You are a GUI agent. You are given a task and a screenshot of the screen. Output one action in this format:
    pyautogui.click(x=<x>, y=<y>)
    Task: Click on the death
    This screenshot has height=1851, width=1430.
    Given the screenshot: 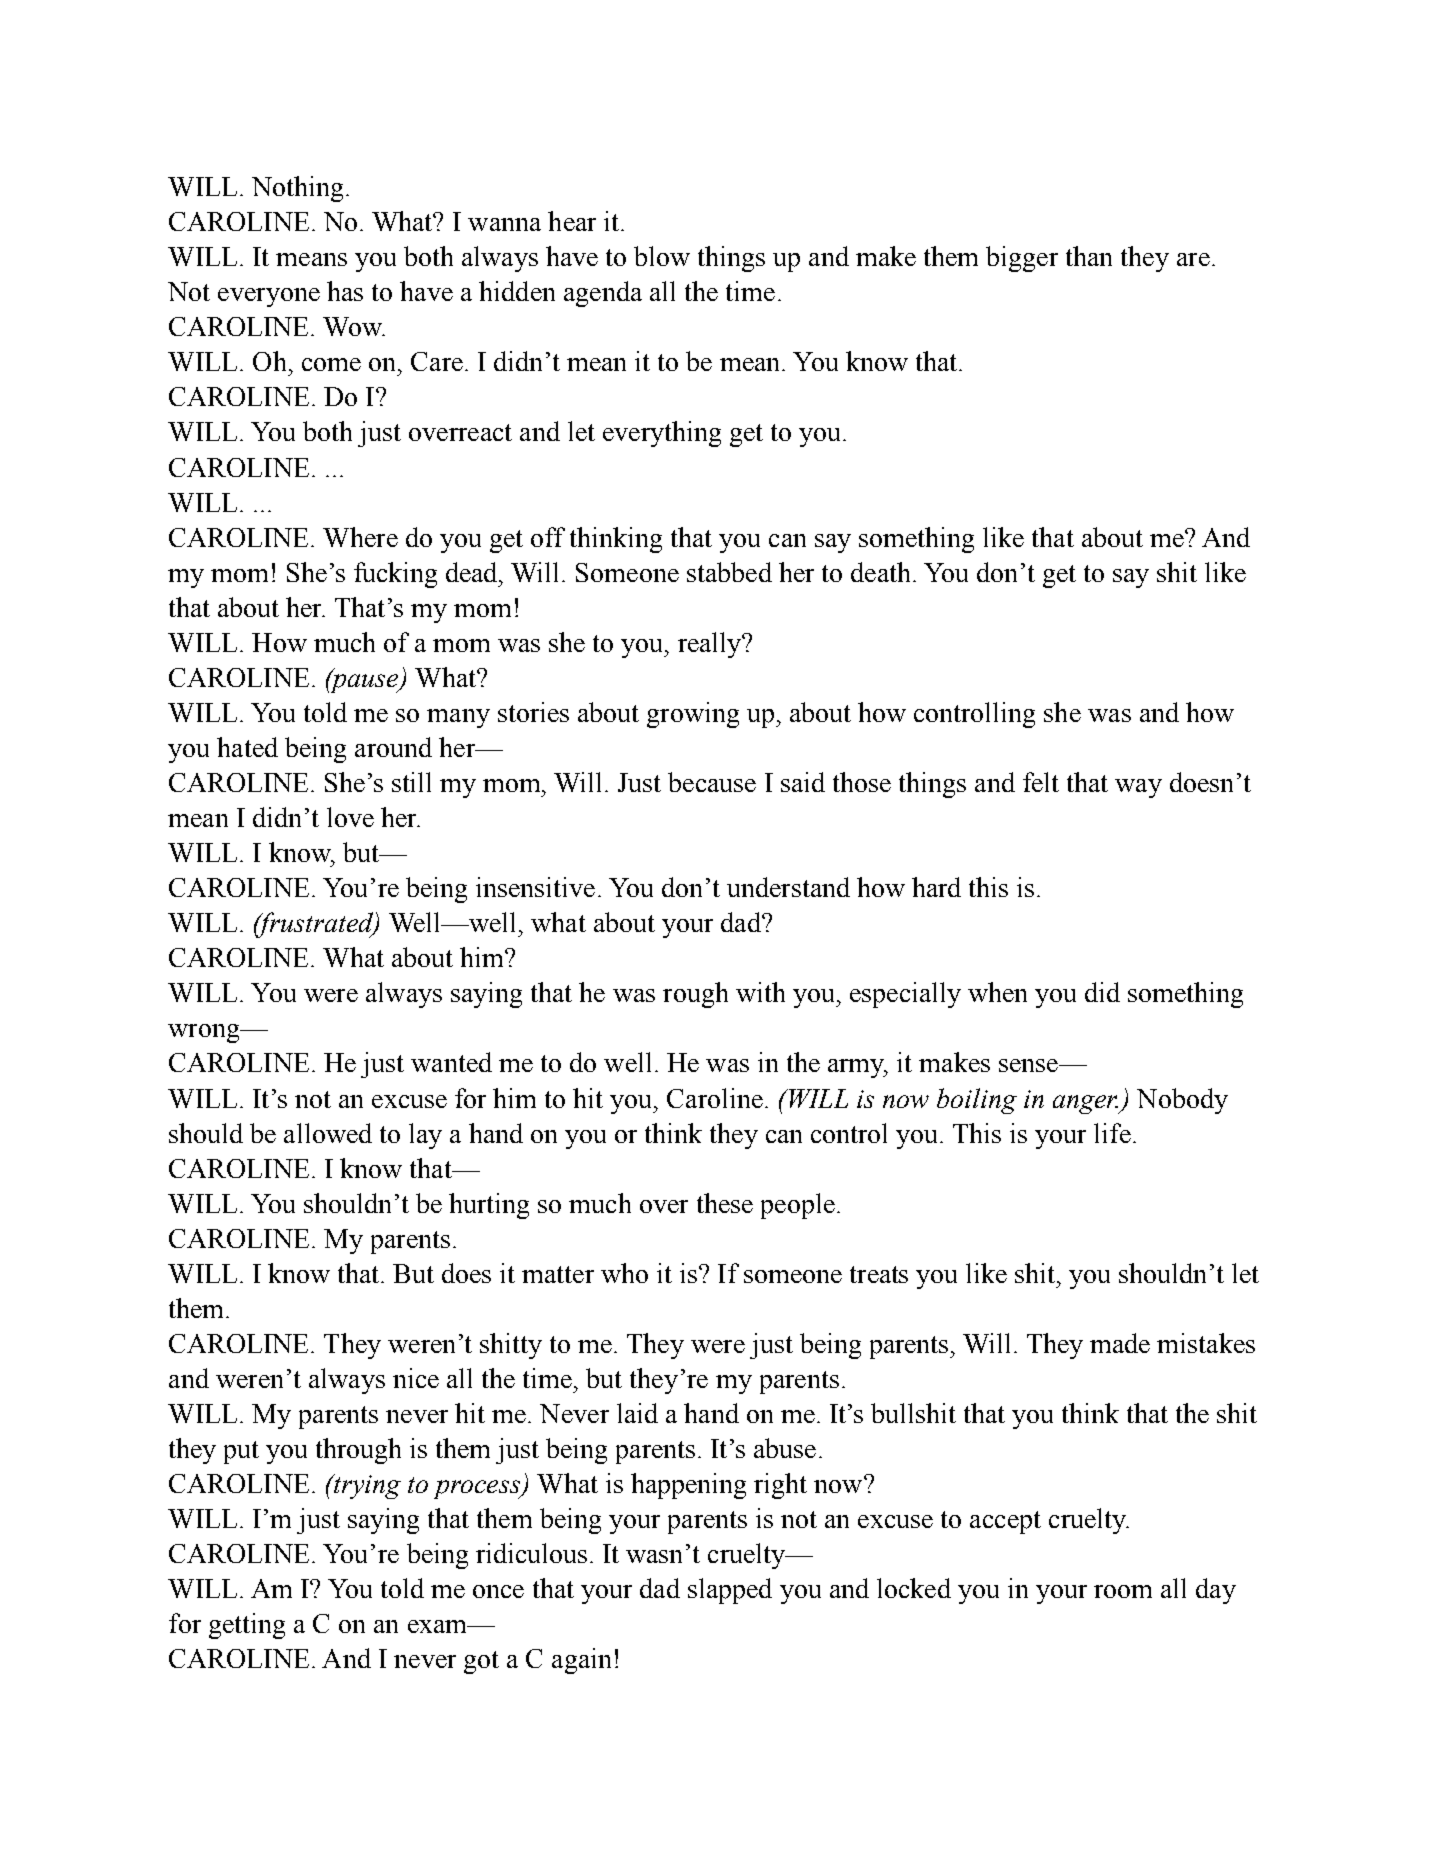 What is the action you would take?
    pyautogui.click(x=880, y=572)
